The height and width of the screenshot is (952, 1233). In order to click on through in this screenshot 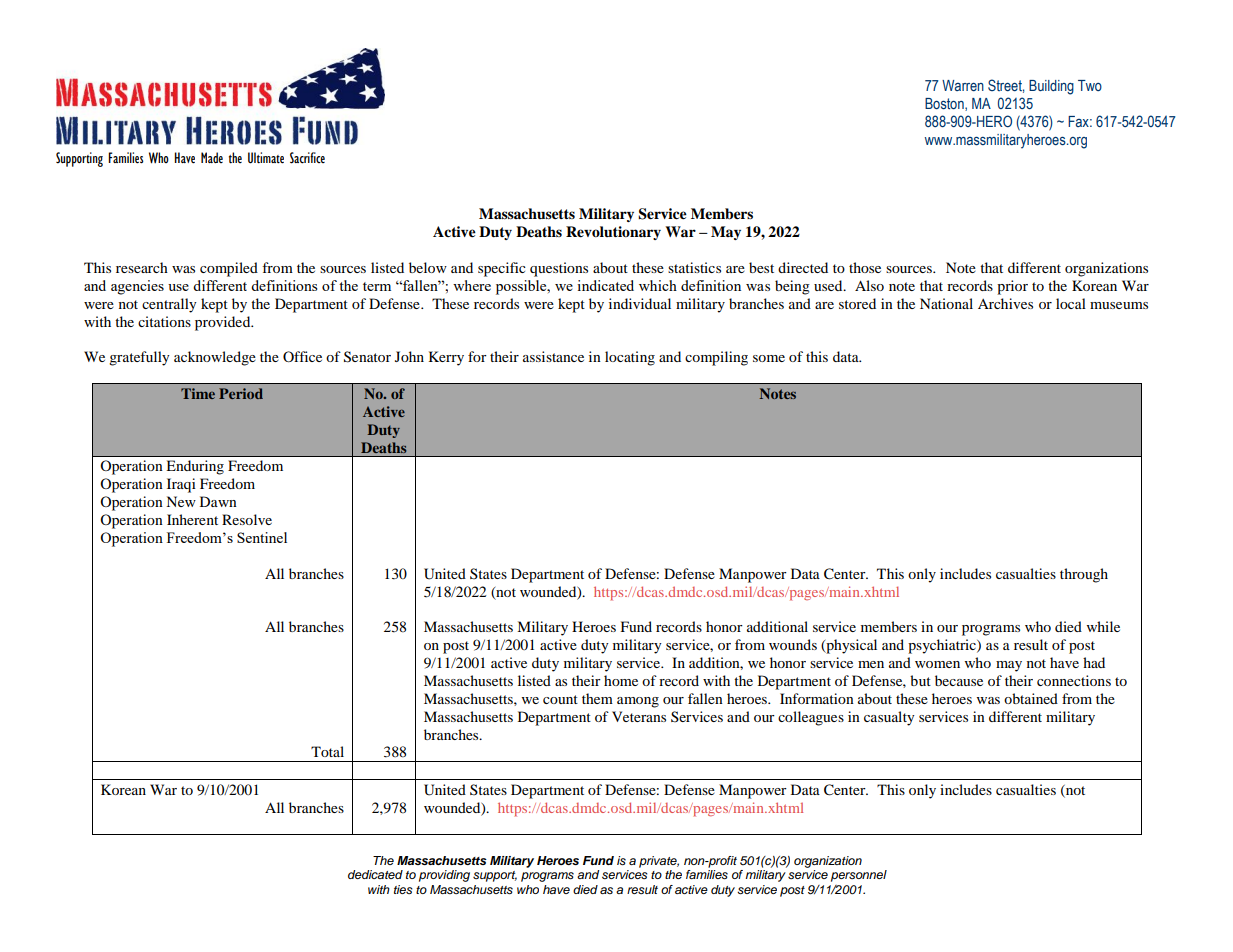, I will do `click(1084, 575)`.
